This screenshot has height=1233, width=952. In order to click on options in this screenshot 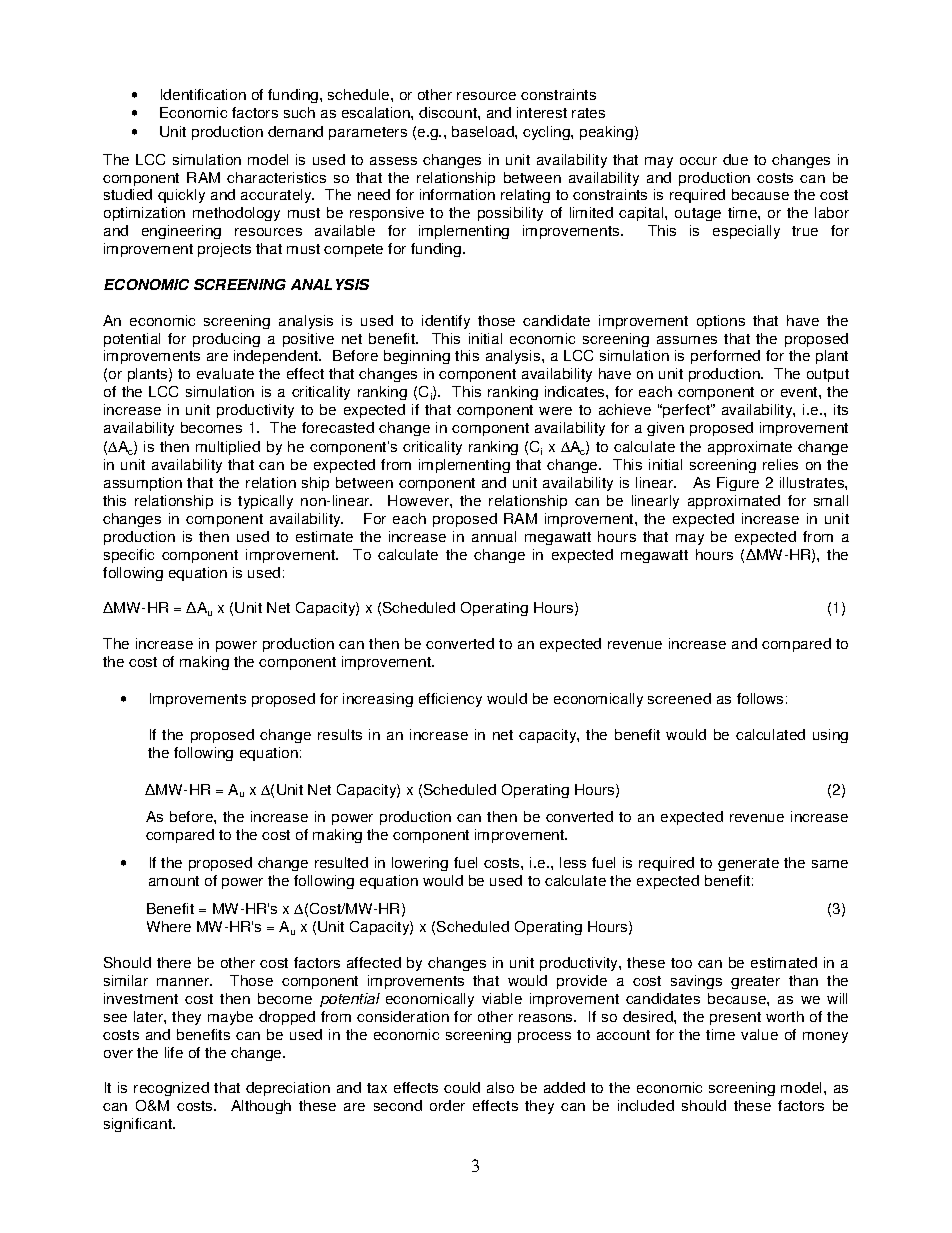, I will do `click(721, 322)`.
